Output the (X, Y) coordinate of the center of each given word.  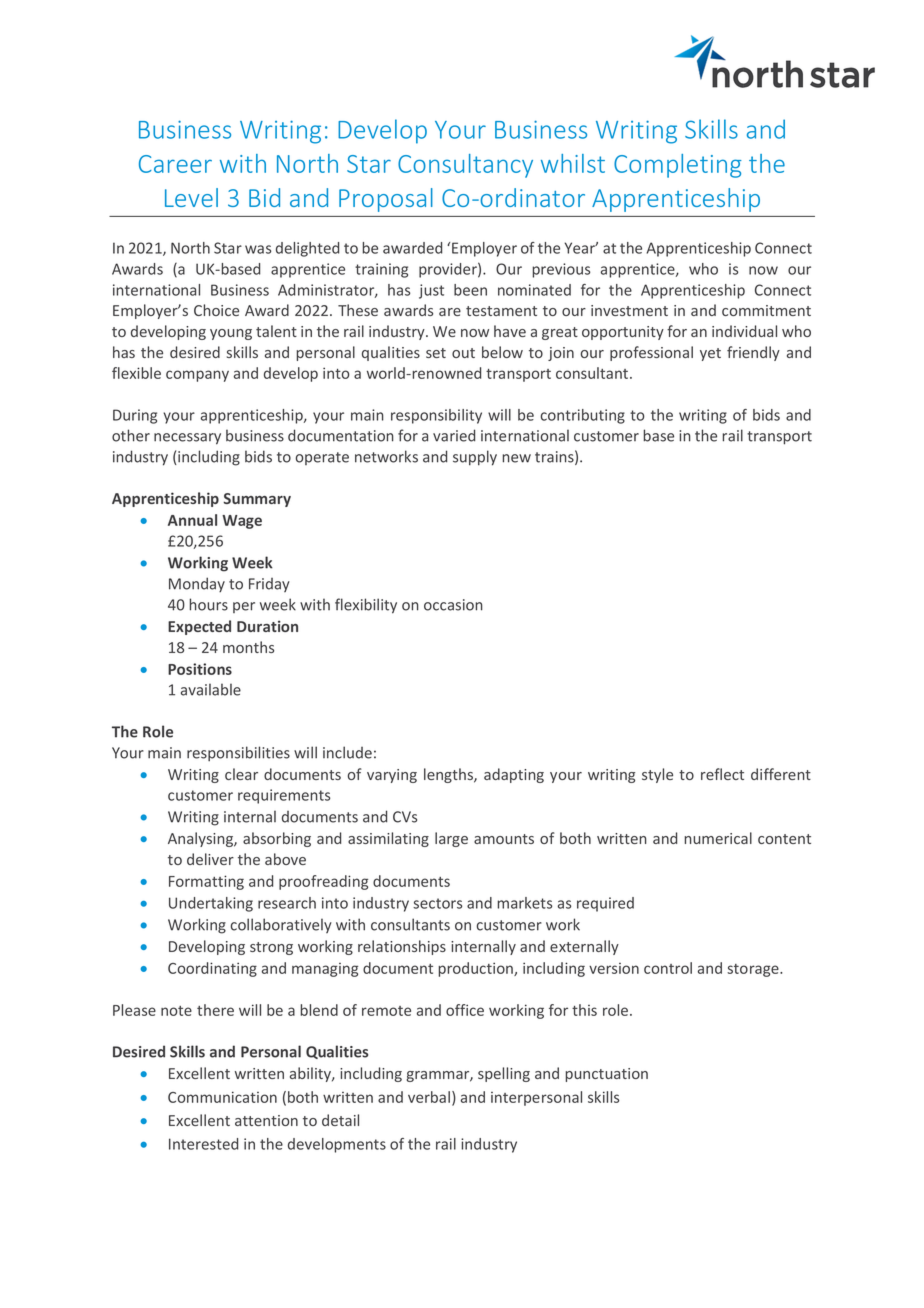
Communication (222, 1097)
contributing (583, 416)
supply (475, 458)
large (451, 839)
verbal (429, 1097)
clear (241, 774)
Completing (678, 166)
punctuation (607, 1075)
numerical (718, 838)
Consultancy (465, 166)
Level (191, 197)
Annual (192, 520)
